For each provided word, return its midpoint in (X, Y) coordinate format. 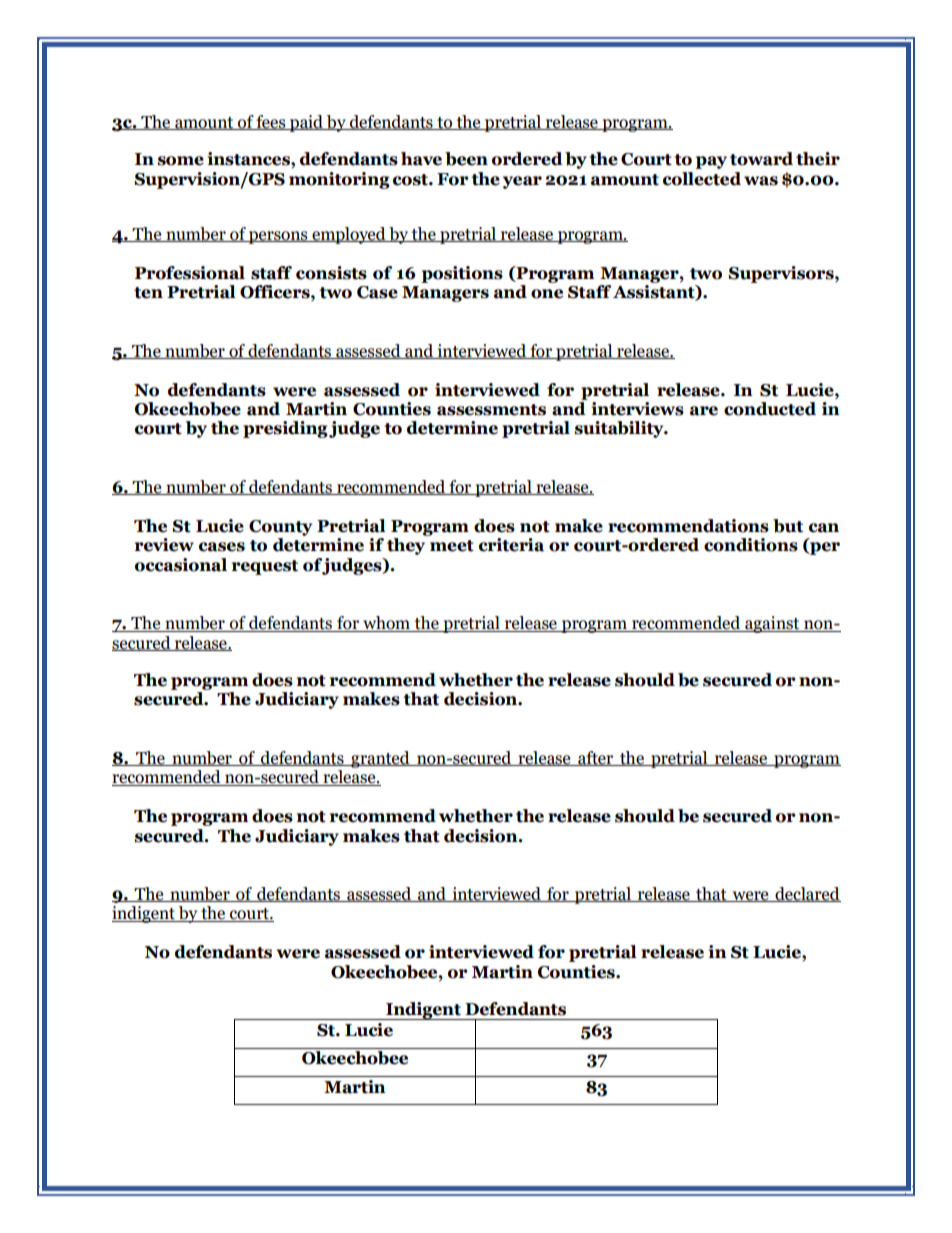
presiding (285, 429)
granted (380, 759)
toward (761, 159)
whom (387, 624)
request (265, 567)
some (180, 161)
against (772, 624)
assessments (491, 410)
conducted (770, 409)
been (466, 159)
